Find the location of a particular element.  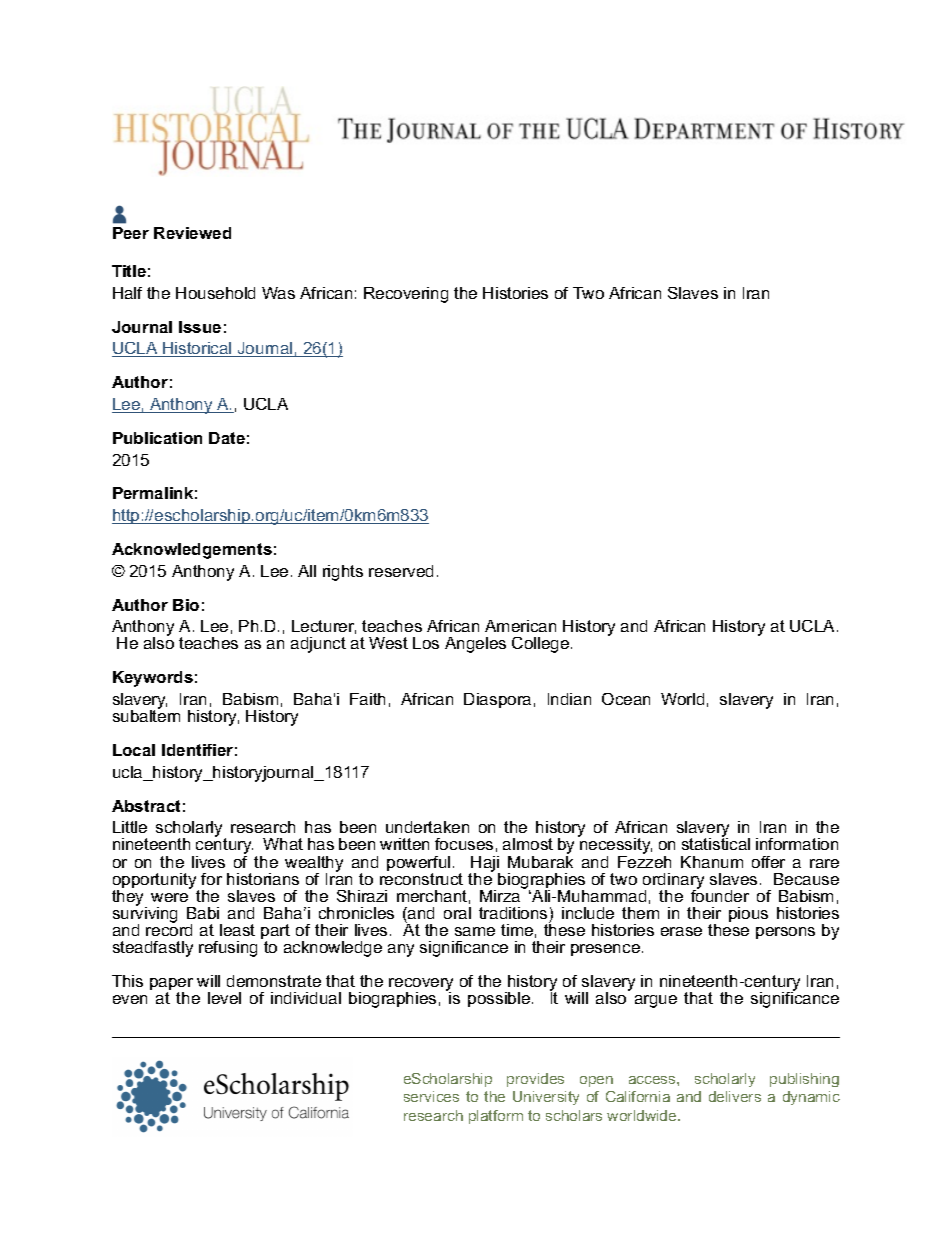

Reviewed is located at coordinates (192, 233).
